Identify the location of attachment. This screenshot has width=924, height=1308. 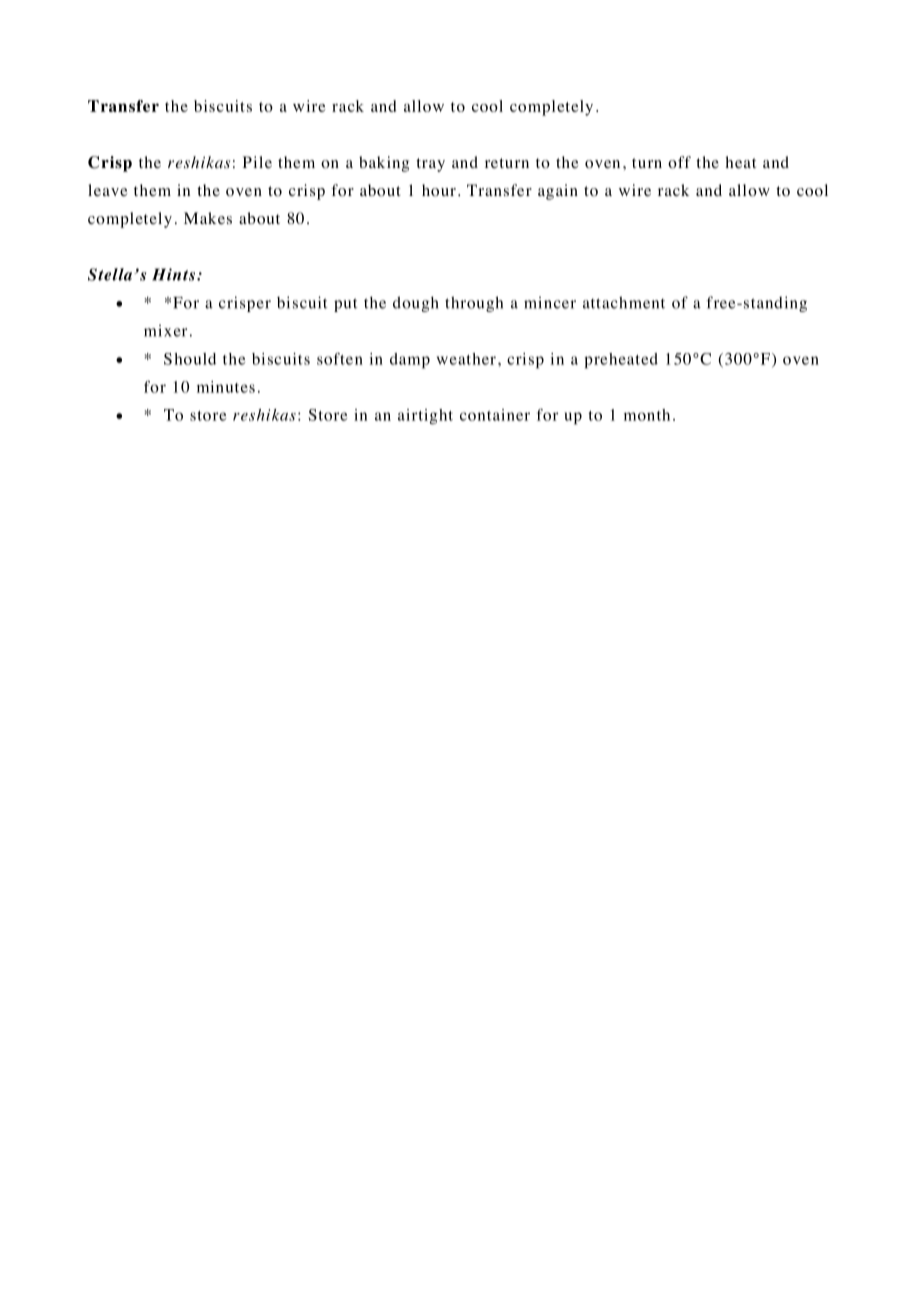
(624, 302).
